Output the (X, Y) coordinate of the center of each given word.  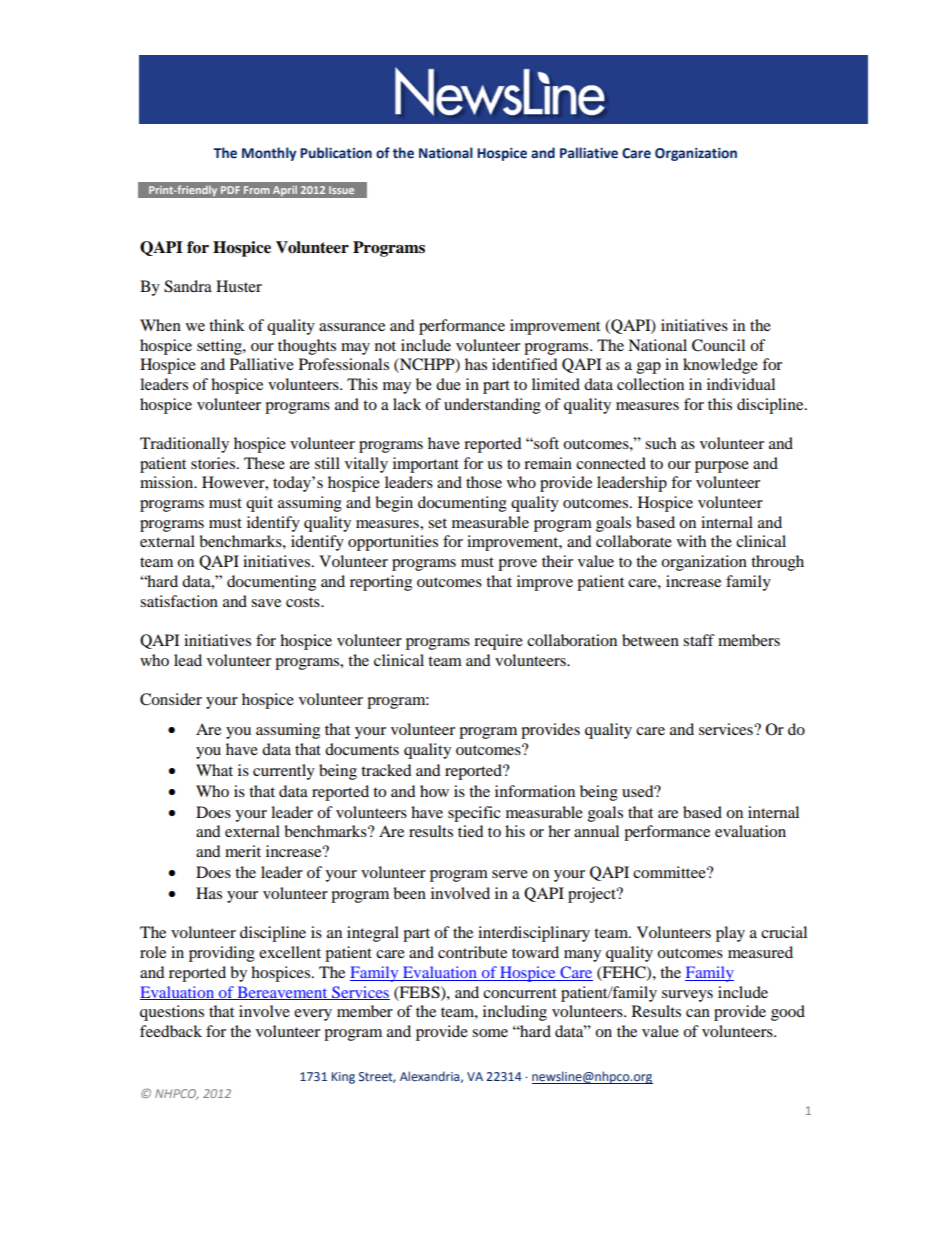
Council (718, 345)
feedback (171, 1031)
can (698, 1013)
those (484, 482)
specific (474, 814)
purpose (722, 467)
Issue (341, 190)
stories (214, 463)
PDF (230, 190)
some (490, 1033)
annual (596, 831)
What (214, 770)
